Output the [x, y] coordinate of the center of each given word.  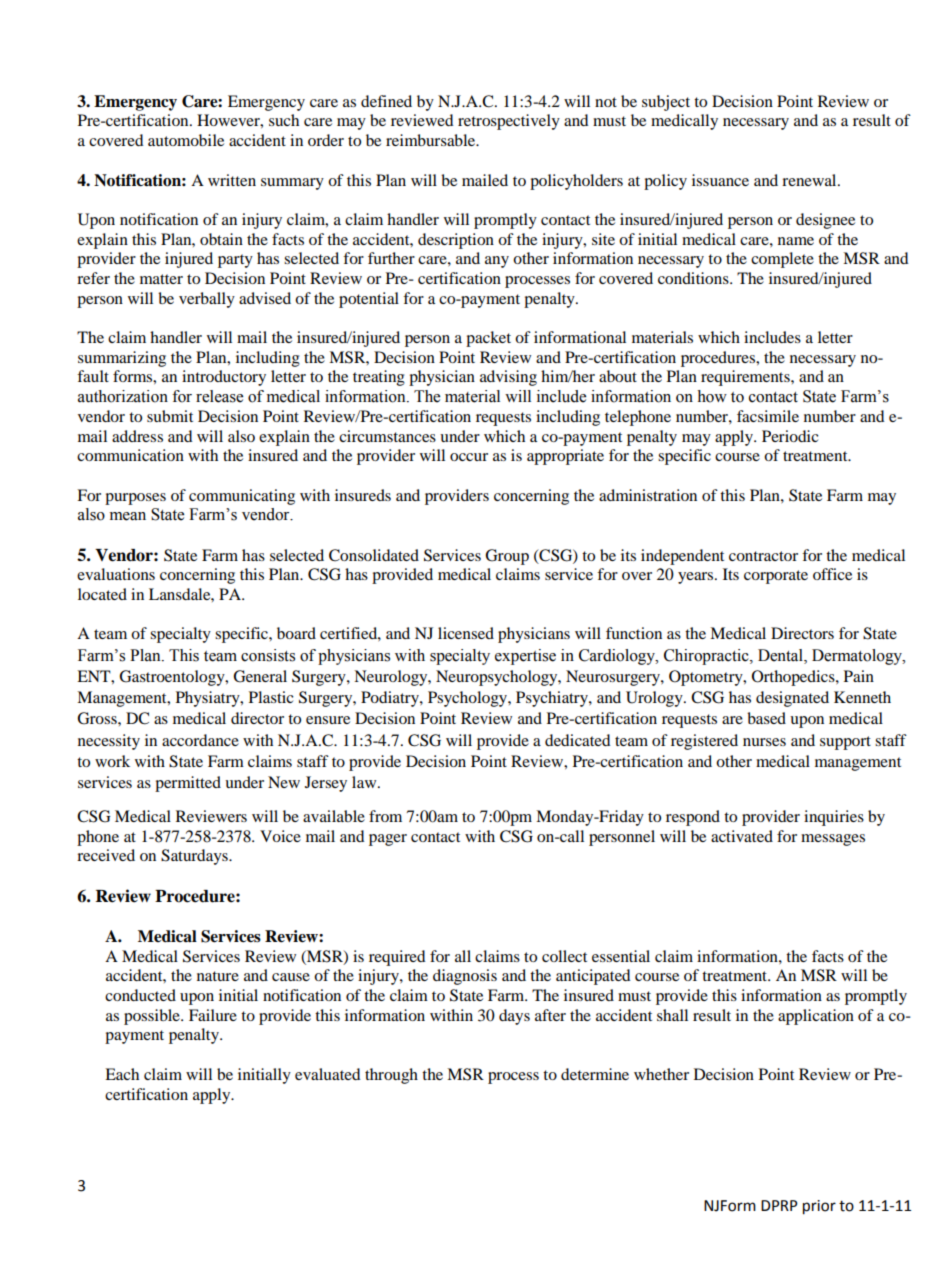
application [816, 1017]
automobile [186, 140]
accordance [200, 740]
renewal [810, 180]
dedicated [578, 740]
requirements [746, 378]
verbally [207, 300]
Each [122, 1074]
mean [128, 516]
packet [488, 339]
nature [218, 976]
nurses [764, 742]
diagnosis [465, 977]
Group [507, 557]
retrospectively [509, 122]
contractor [763, 556]
